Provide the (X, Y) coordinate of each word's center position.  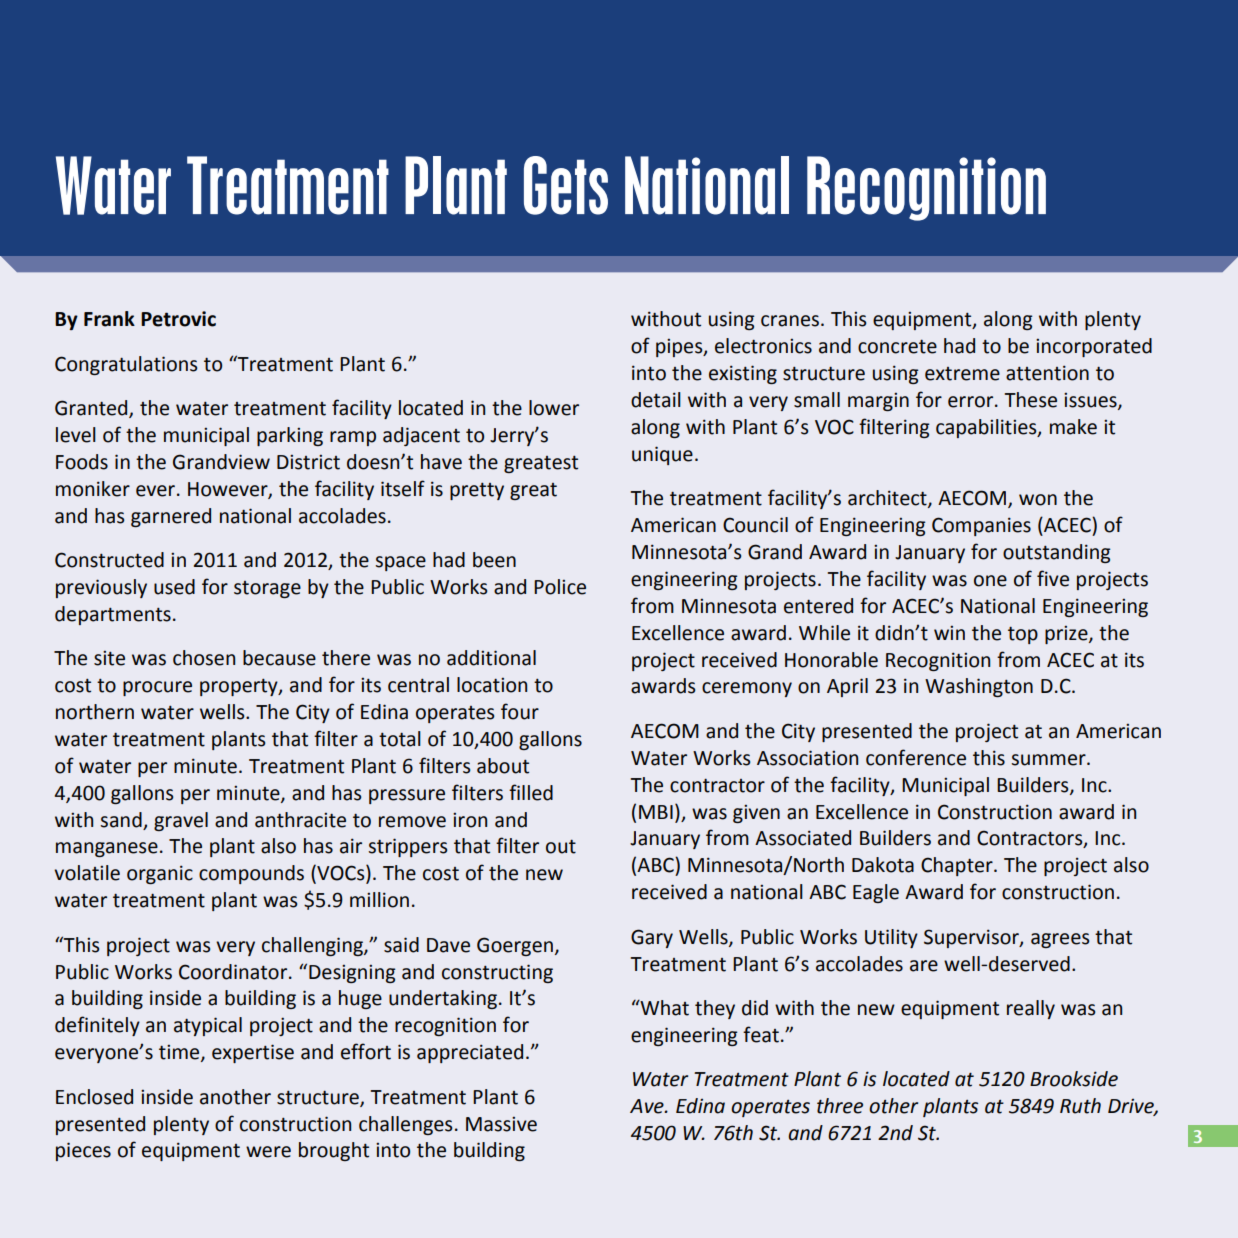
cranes (790, 321)
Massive (501, 1124)
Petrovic (178, 319)
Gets (566, 185)
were (268, 1152)
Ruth (1080, 1106)
